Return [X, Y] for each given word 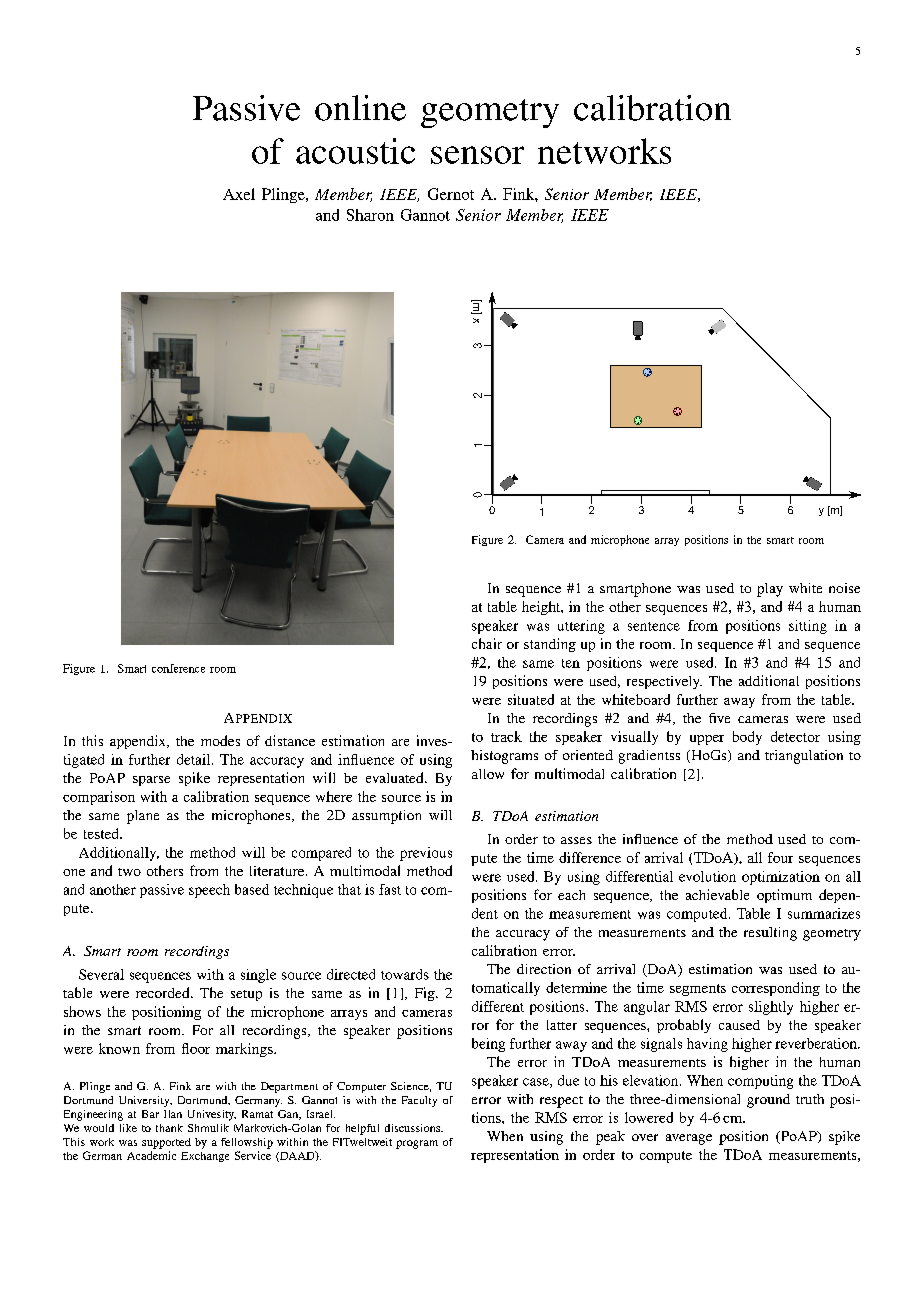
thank [169, 1128]
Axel [239, 194]
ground [768, 1101]
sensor [477, 155]
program [417, 1144]
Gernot [451, 194]
